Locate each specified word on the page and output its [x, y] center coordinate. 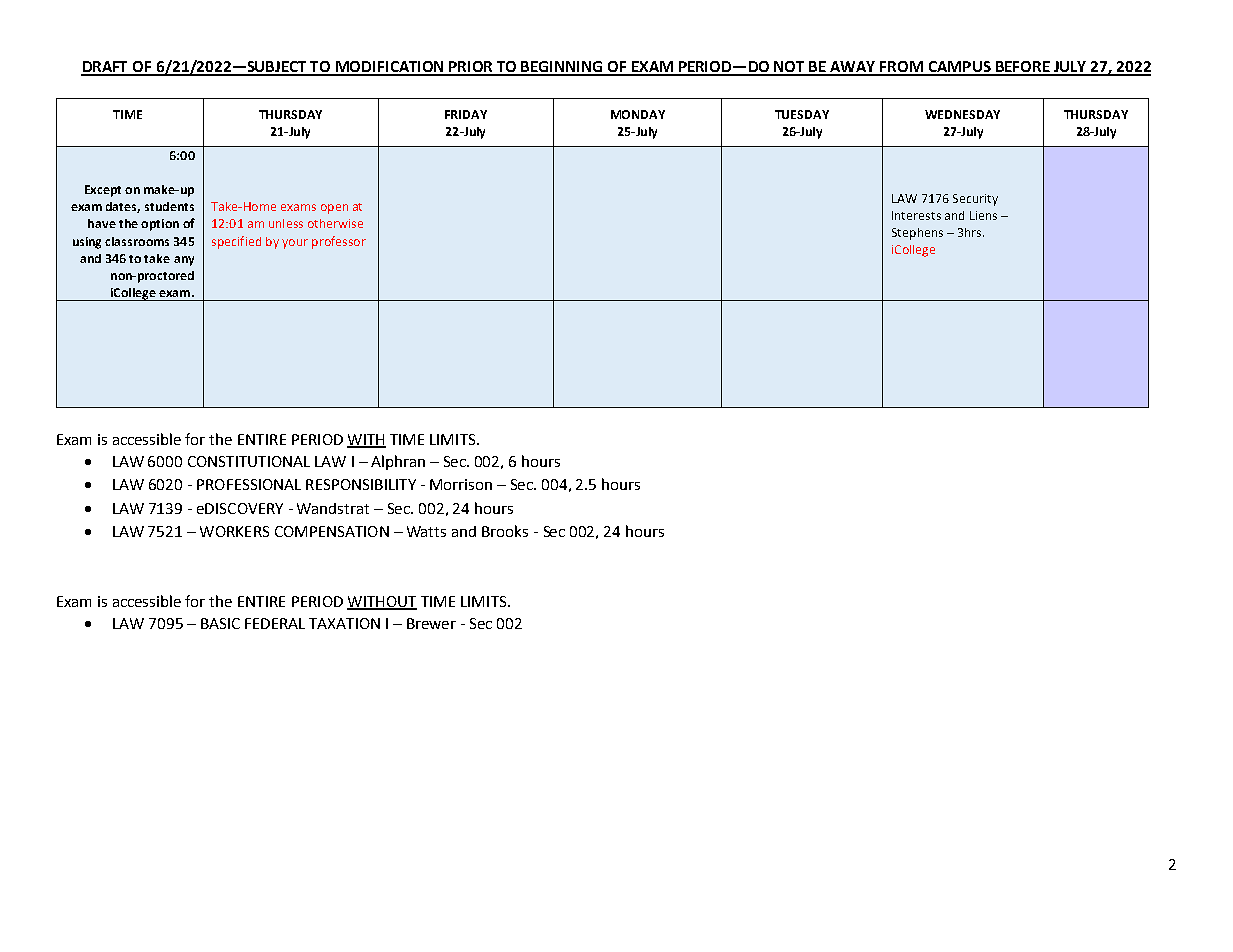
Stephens [917, 234]
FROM [902, 68]
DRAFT [106, 68]
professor [339, 242]
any [184, 261]
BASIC [220, 623]
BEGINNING [563, 68]
